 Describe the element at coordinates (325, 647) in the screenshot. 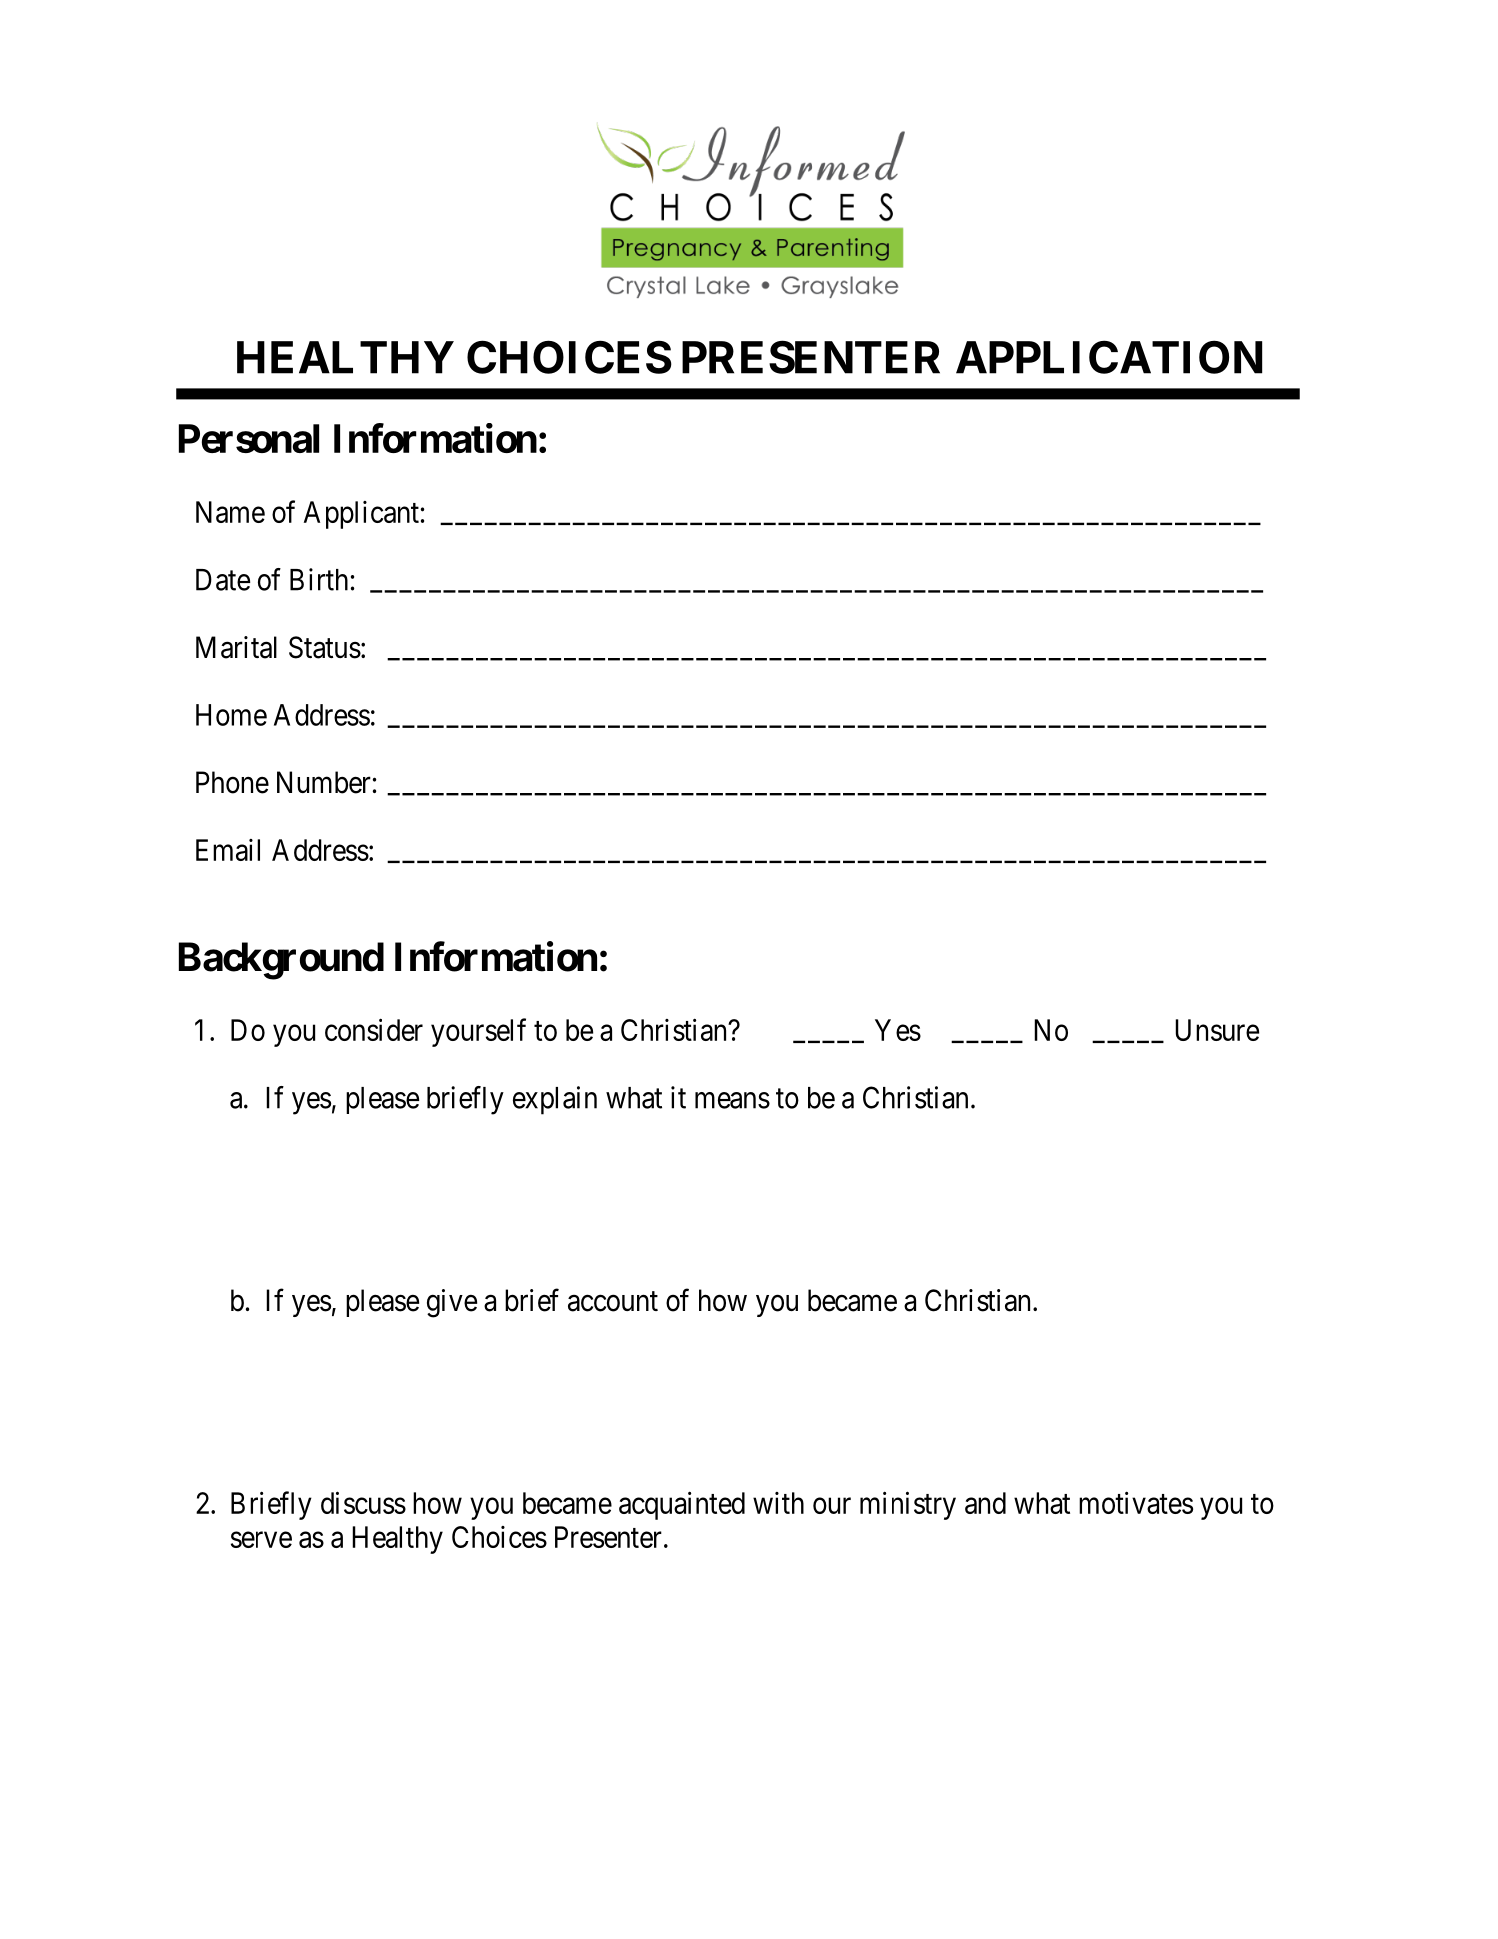

I see `Status` at that location.
